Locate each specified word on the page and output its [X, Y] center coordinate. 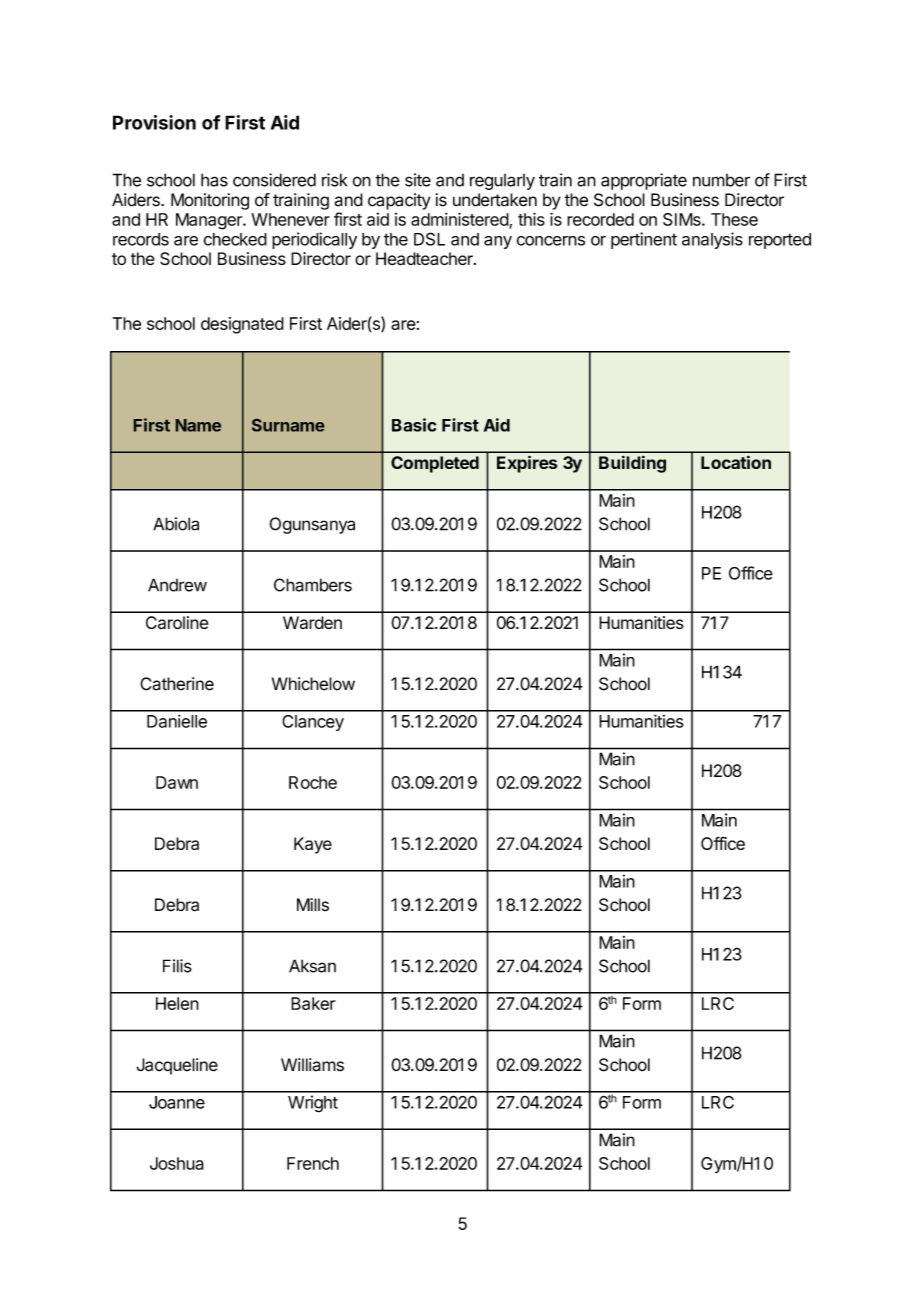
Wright [313, 1104]
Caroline [177, 622]
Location [736, 462]
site [418, 180]
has [214, 180]
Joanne [177, 1102]
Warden [312, 622]
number [721, 180]
